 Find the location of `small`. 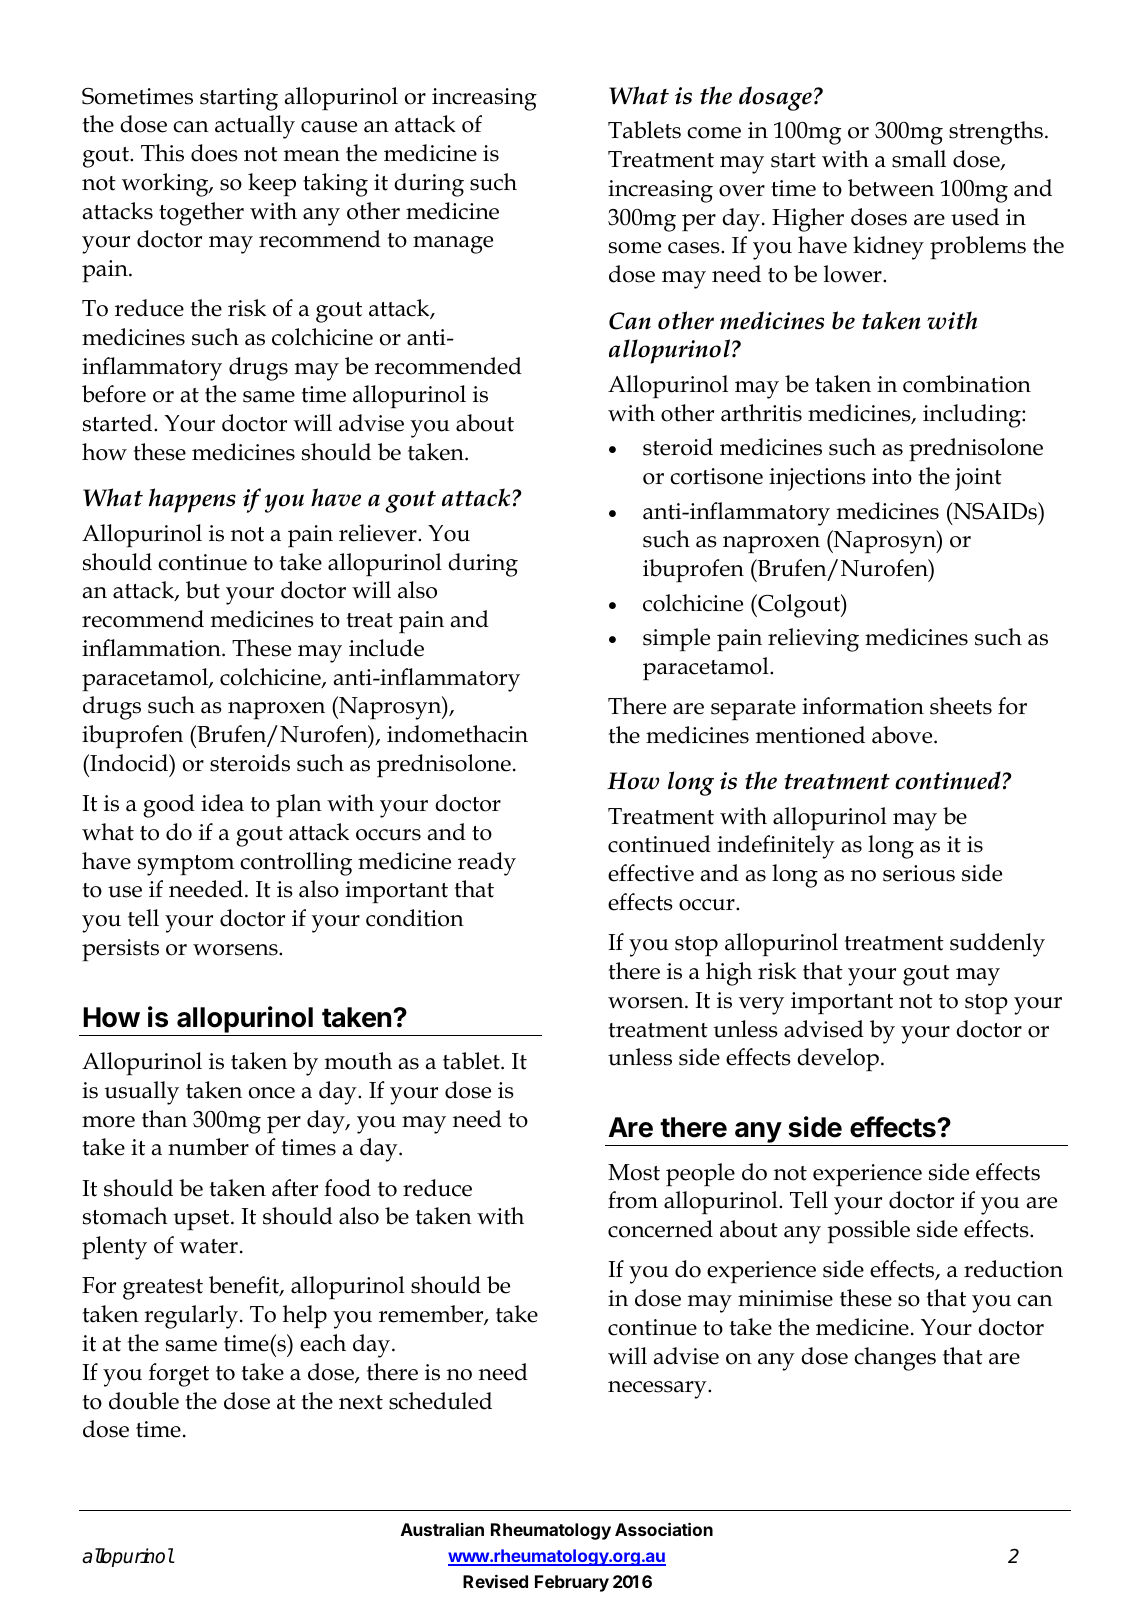

small is located at coordinates (919, 159).
